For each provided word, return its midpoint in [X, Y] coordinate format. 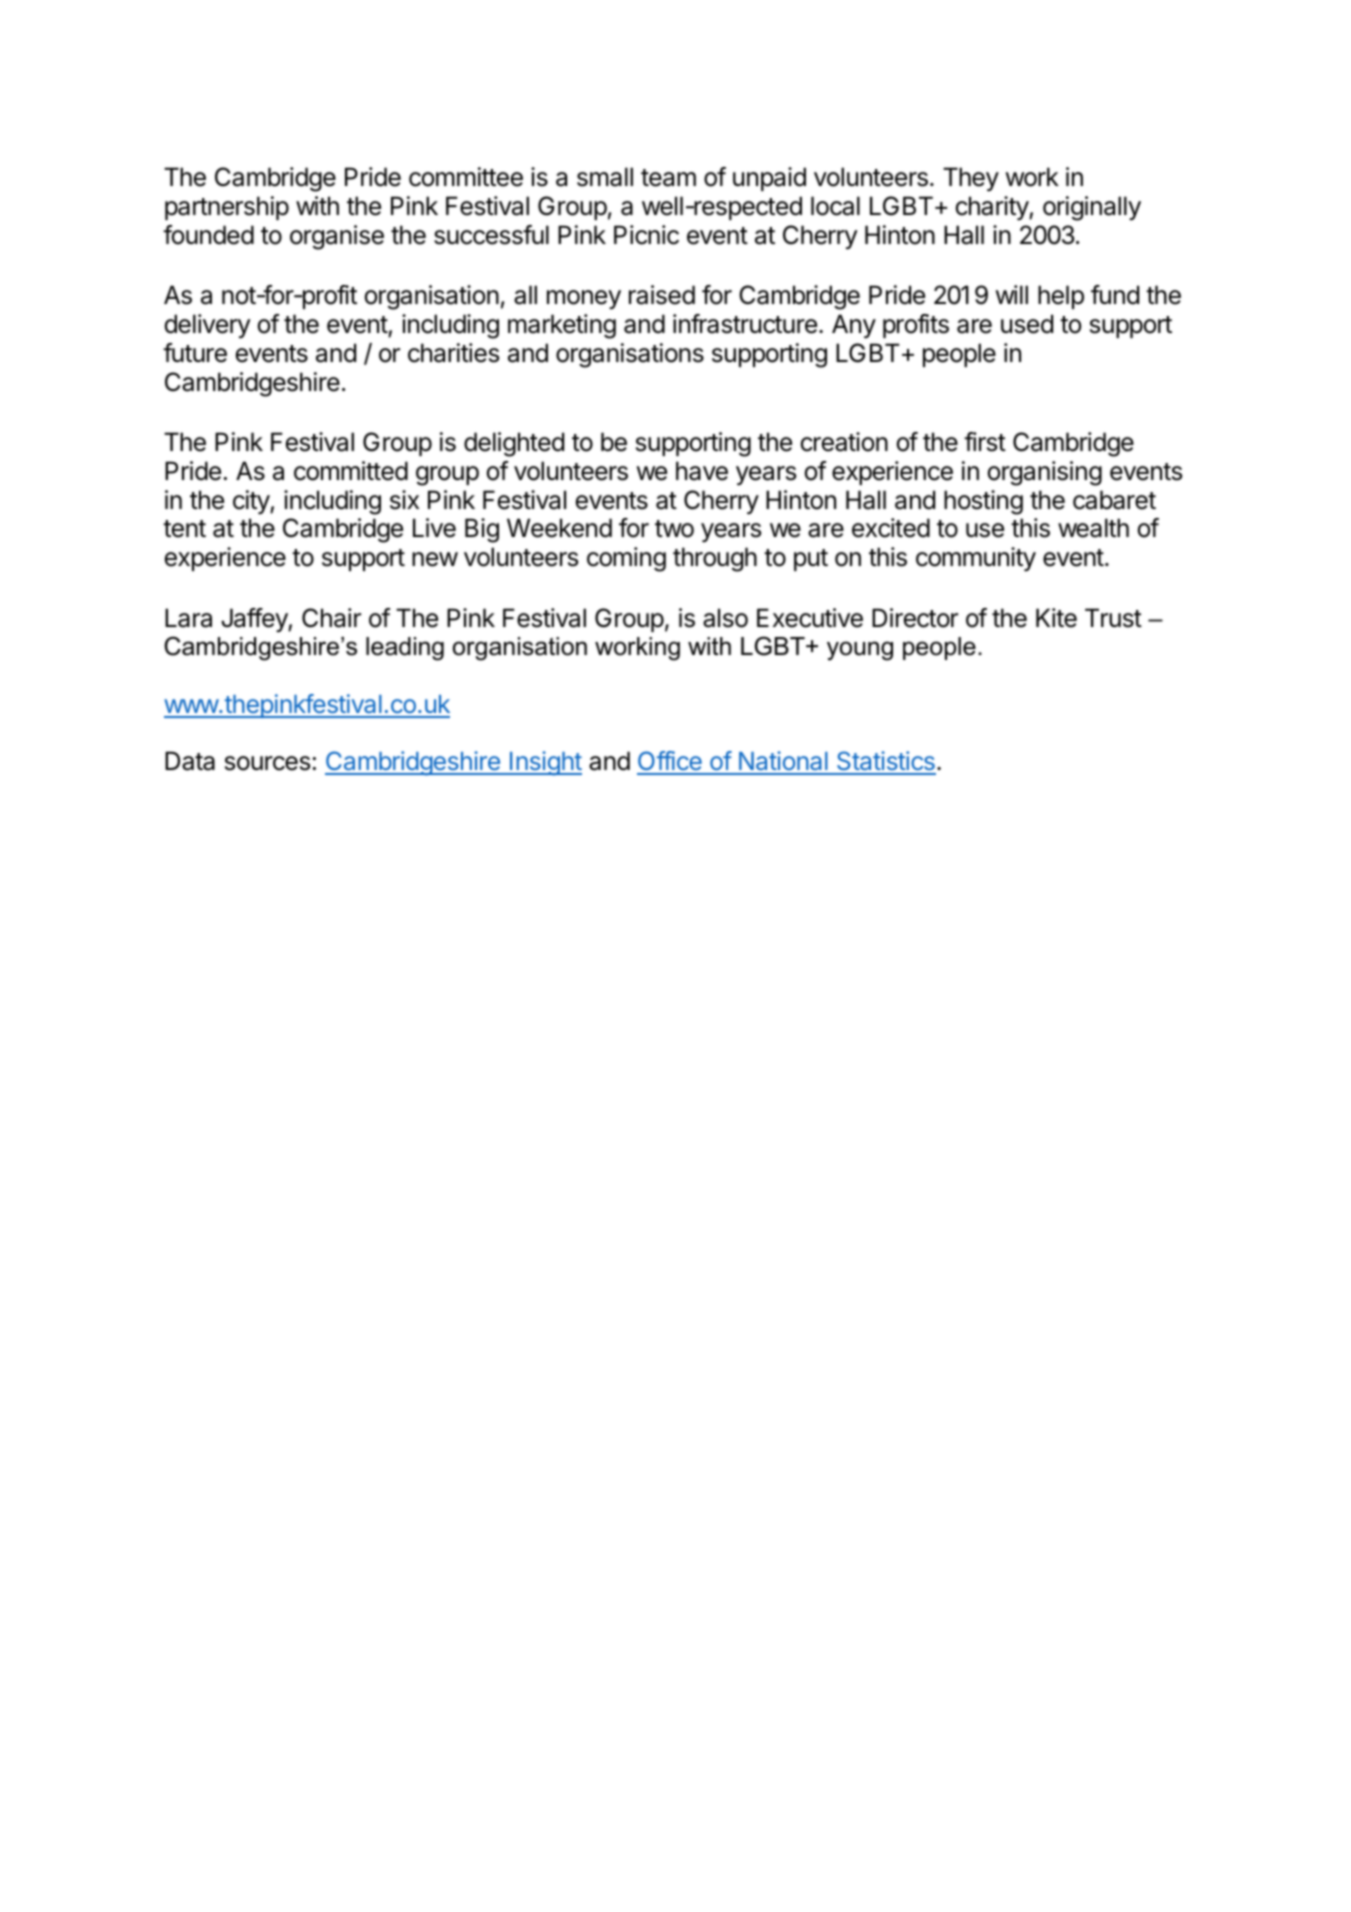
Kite [1056, 618]
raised [662, 295]
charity [993, 208]
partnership [227, 208]
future [195, 353]
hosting [983, 502]
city [252, 502]
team [668, 178]
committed [351, 471]
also [725, 618]
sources [269, 763]
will [1011, 294]
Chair [331, 618]
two [674, 529]
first [985, 442]
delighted [514, 444]
